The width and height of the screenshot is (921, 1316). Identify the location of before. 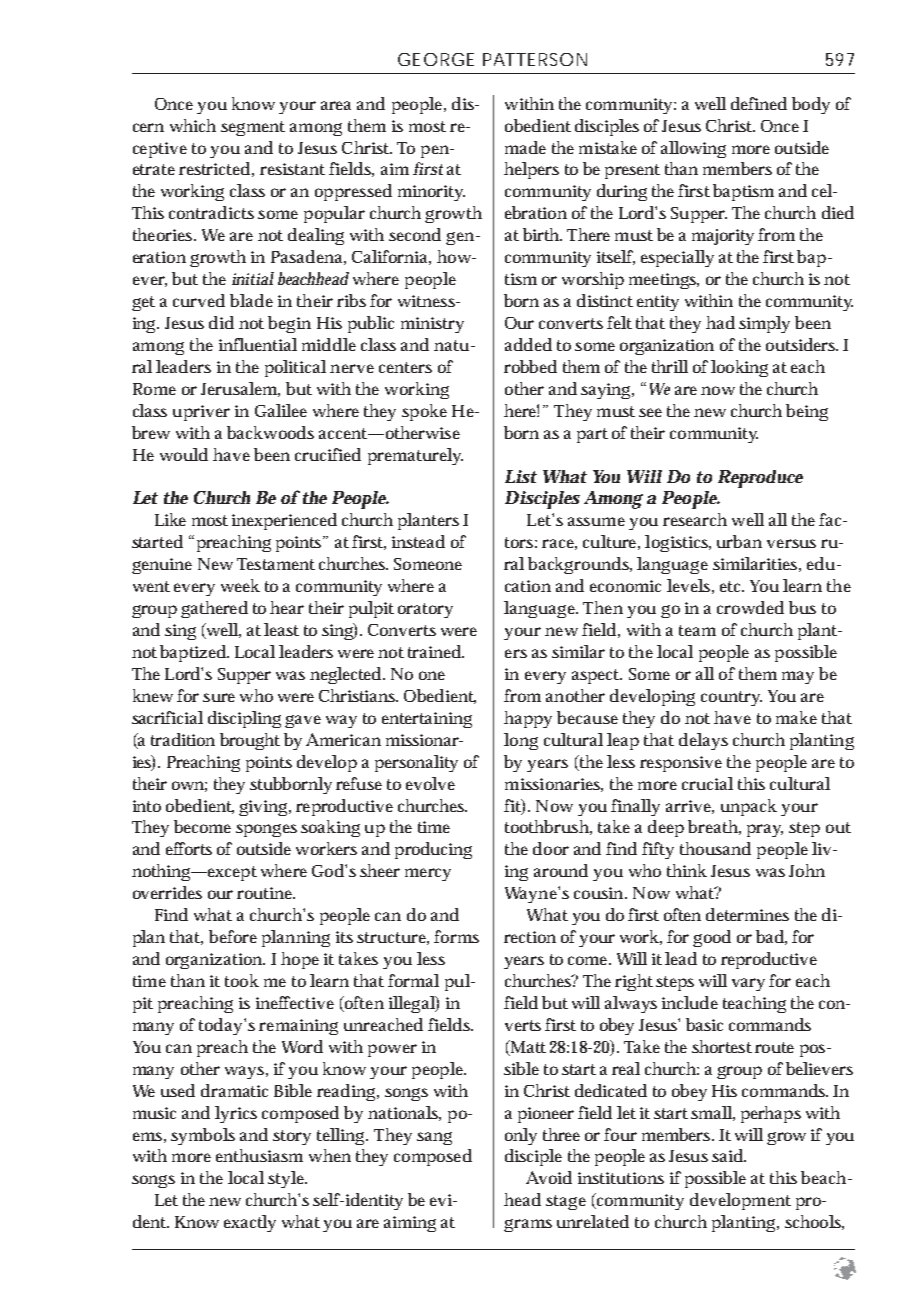
(233, 936).
